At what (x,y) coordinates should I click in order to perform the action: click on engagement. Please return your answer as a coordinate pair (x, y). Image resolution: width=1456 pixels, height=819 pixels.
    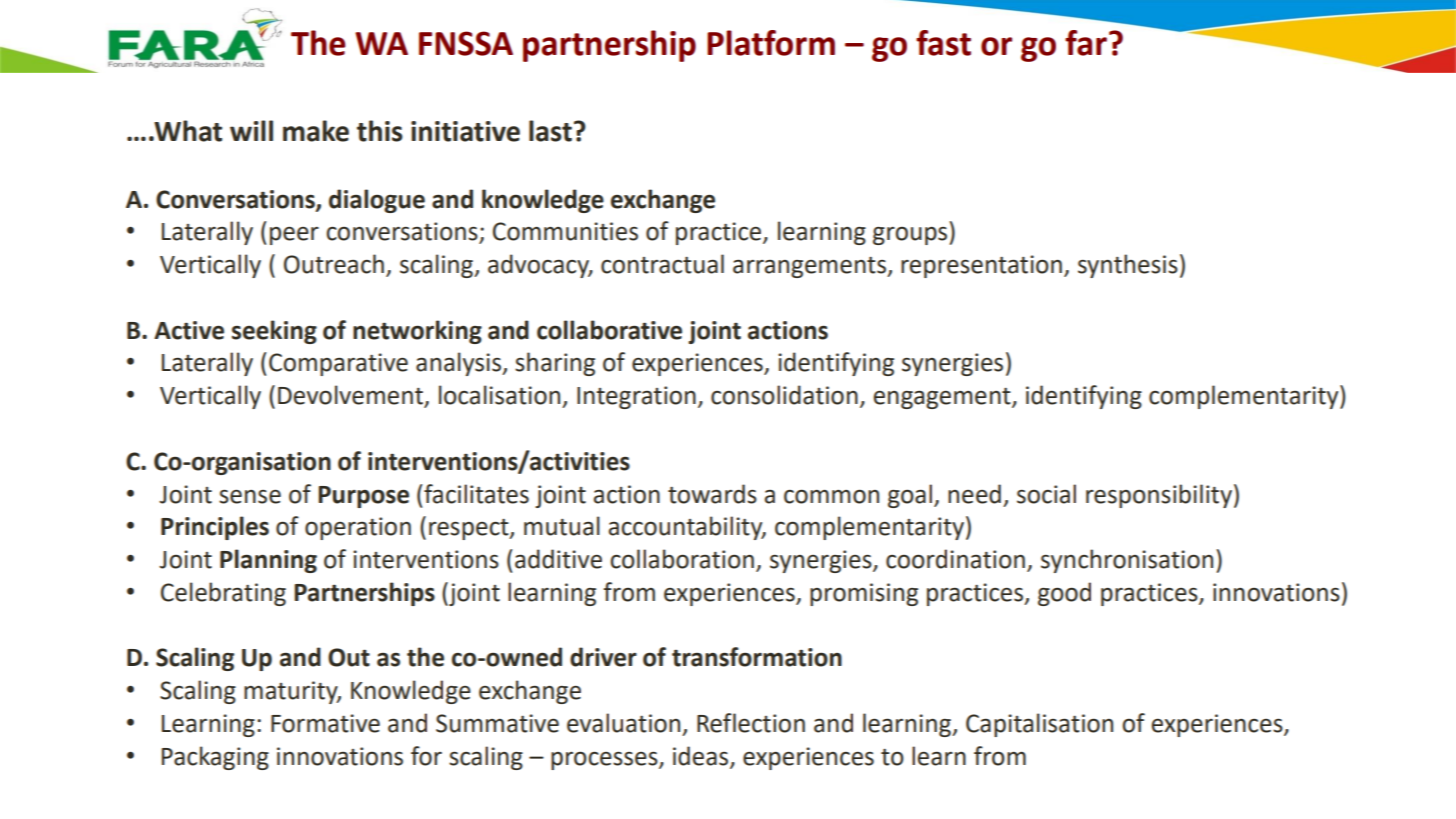
    Looking at the image, I should click on (943, 398).
